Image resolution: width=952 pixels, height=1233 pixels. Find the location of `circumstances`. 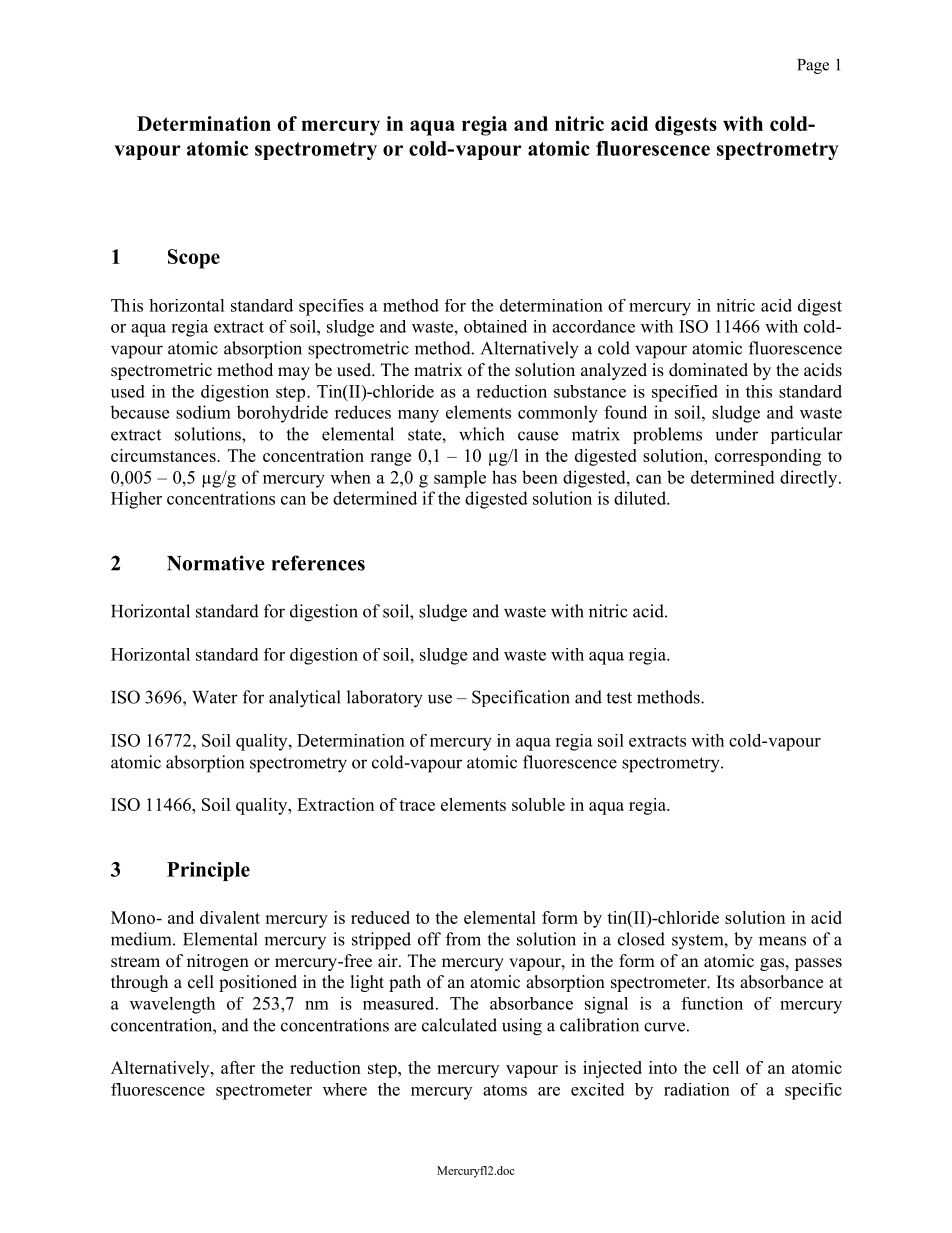

circumstances is located at coordinates (164, 455).
